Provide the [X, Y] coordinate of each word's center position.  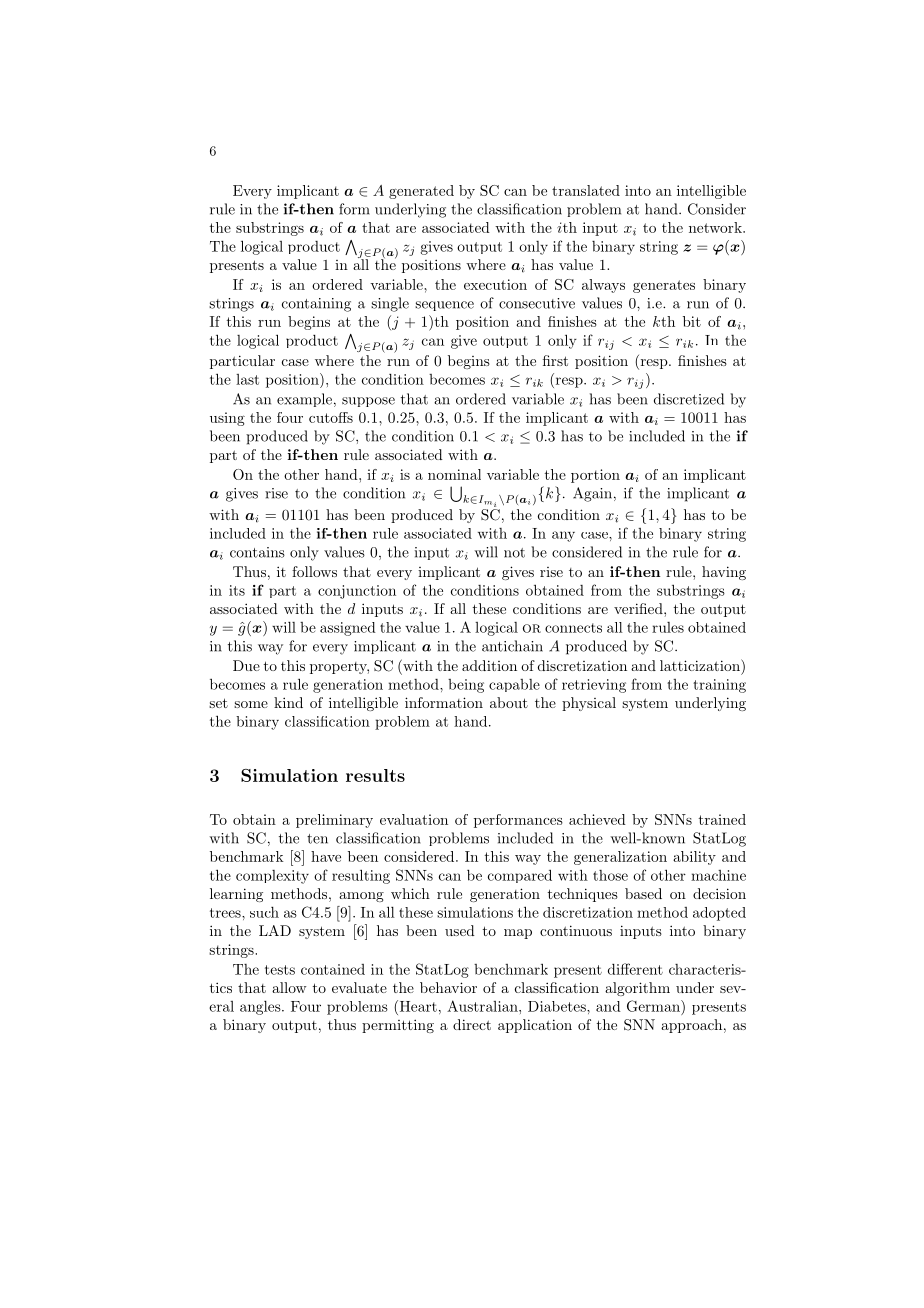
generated [421, 192]
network [716, 227]
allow [289, 987]
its [237, 590]
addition [489, 665]
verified [639, 608]
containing [316, 305]
